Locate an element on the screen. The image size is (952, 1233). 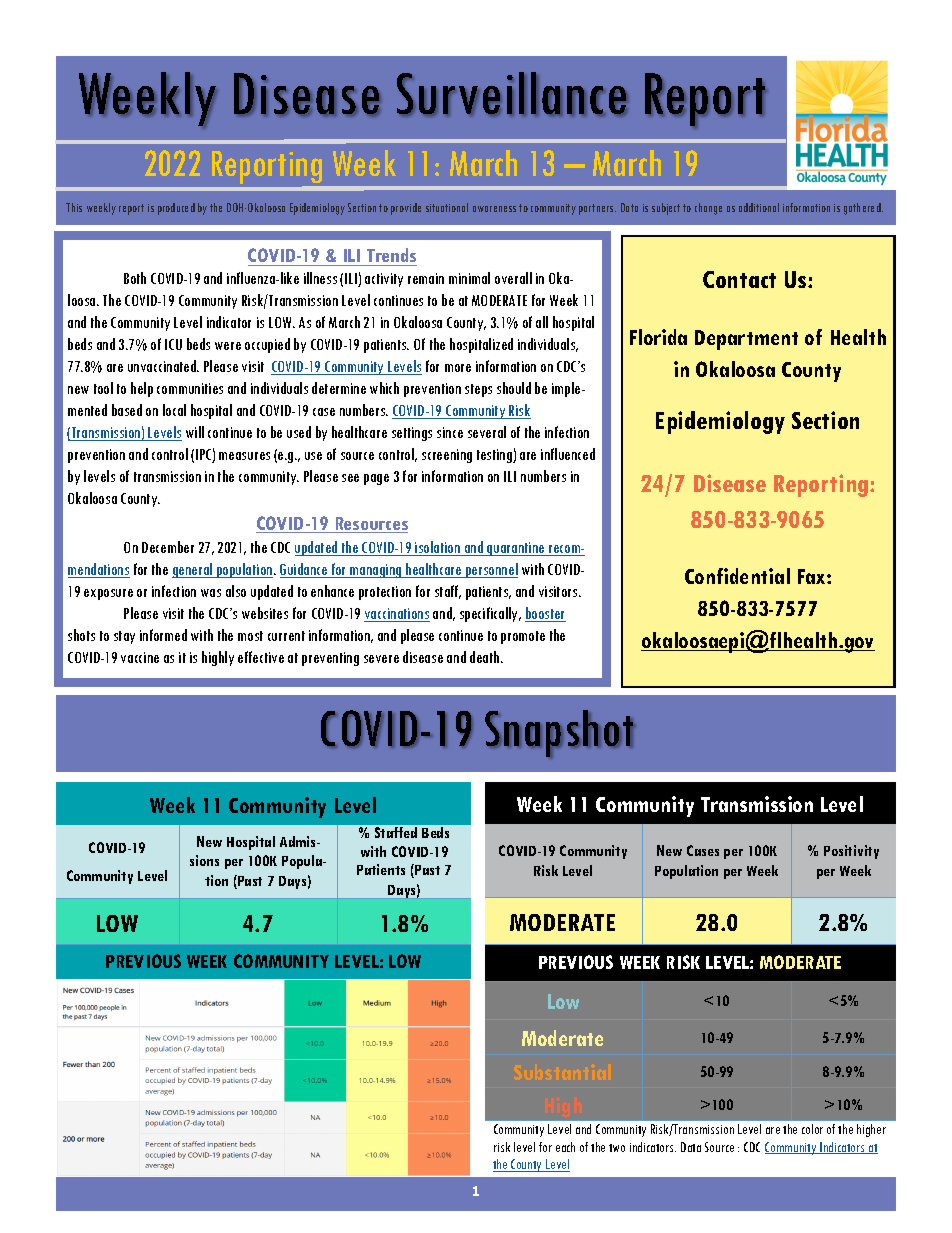
change is located at coordinates (708, 209).
